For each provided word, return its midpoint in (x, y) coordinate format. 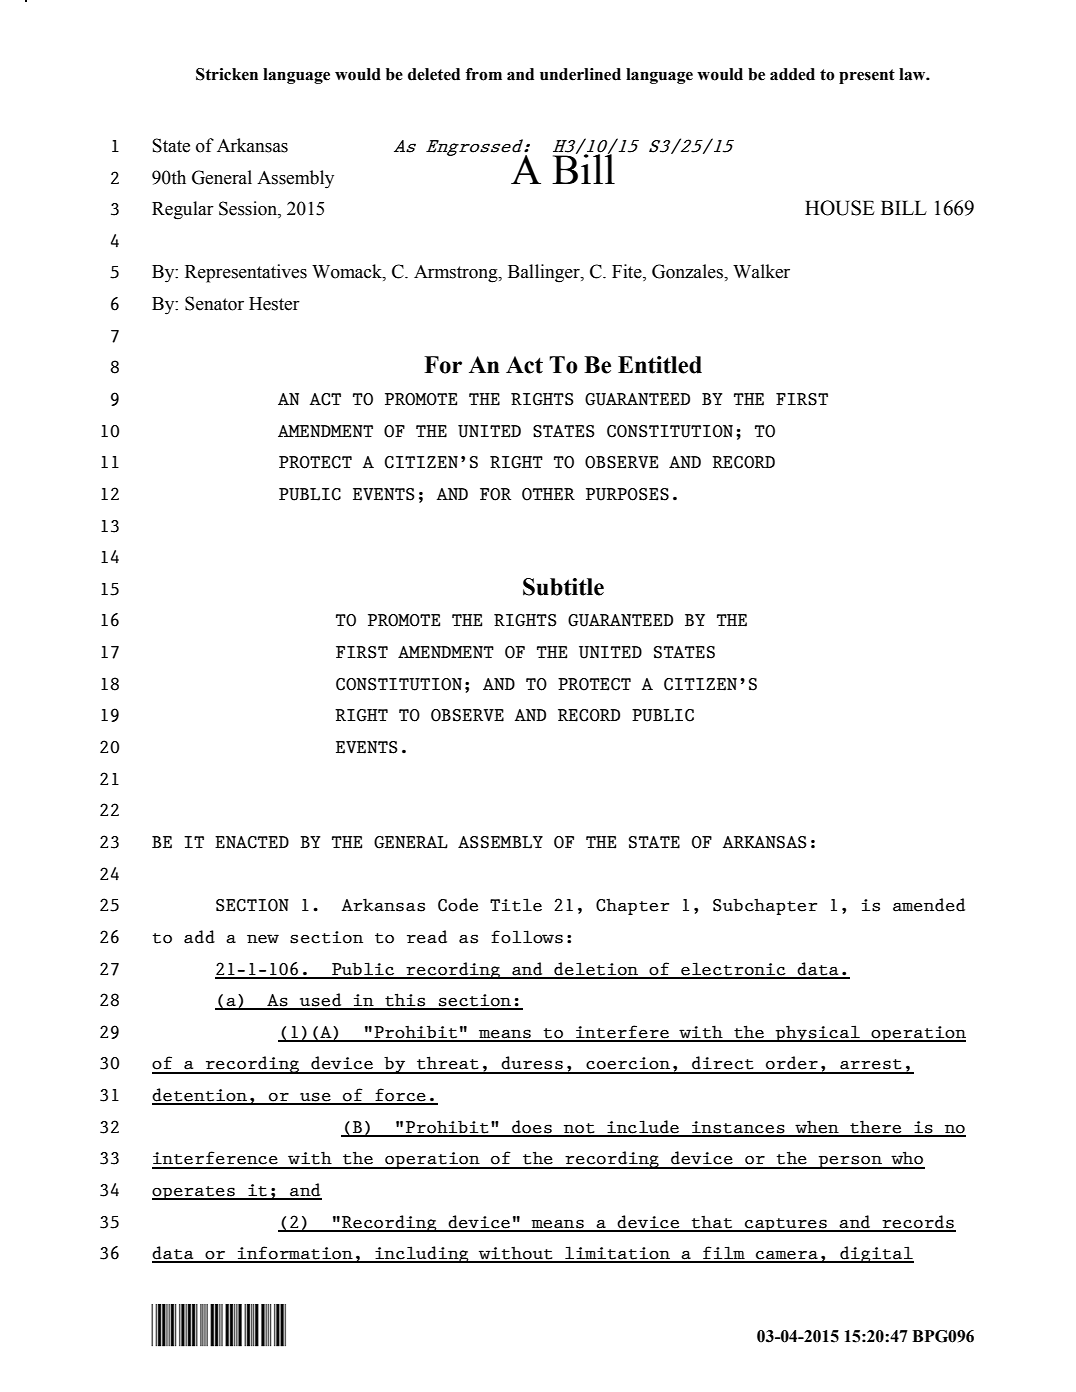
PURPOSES (627, 494)
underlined (580, 74)
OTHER (548, 494)
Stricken (227, 74)
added (792, 74)
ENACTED (252, 842)
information (295, 1254)
